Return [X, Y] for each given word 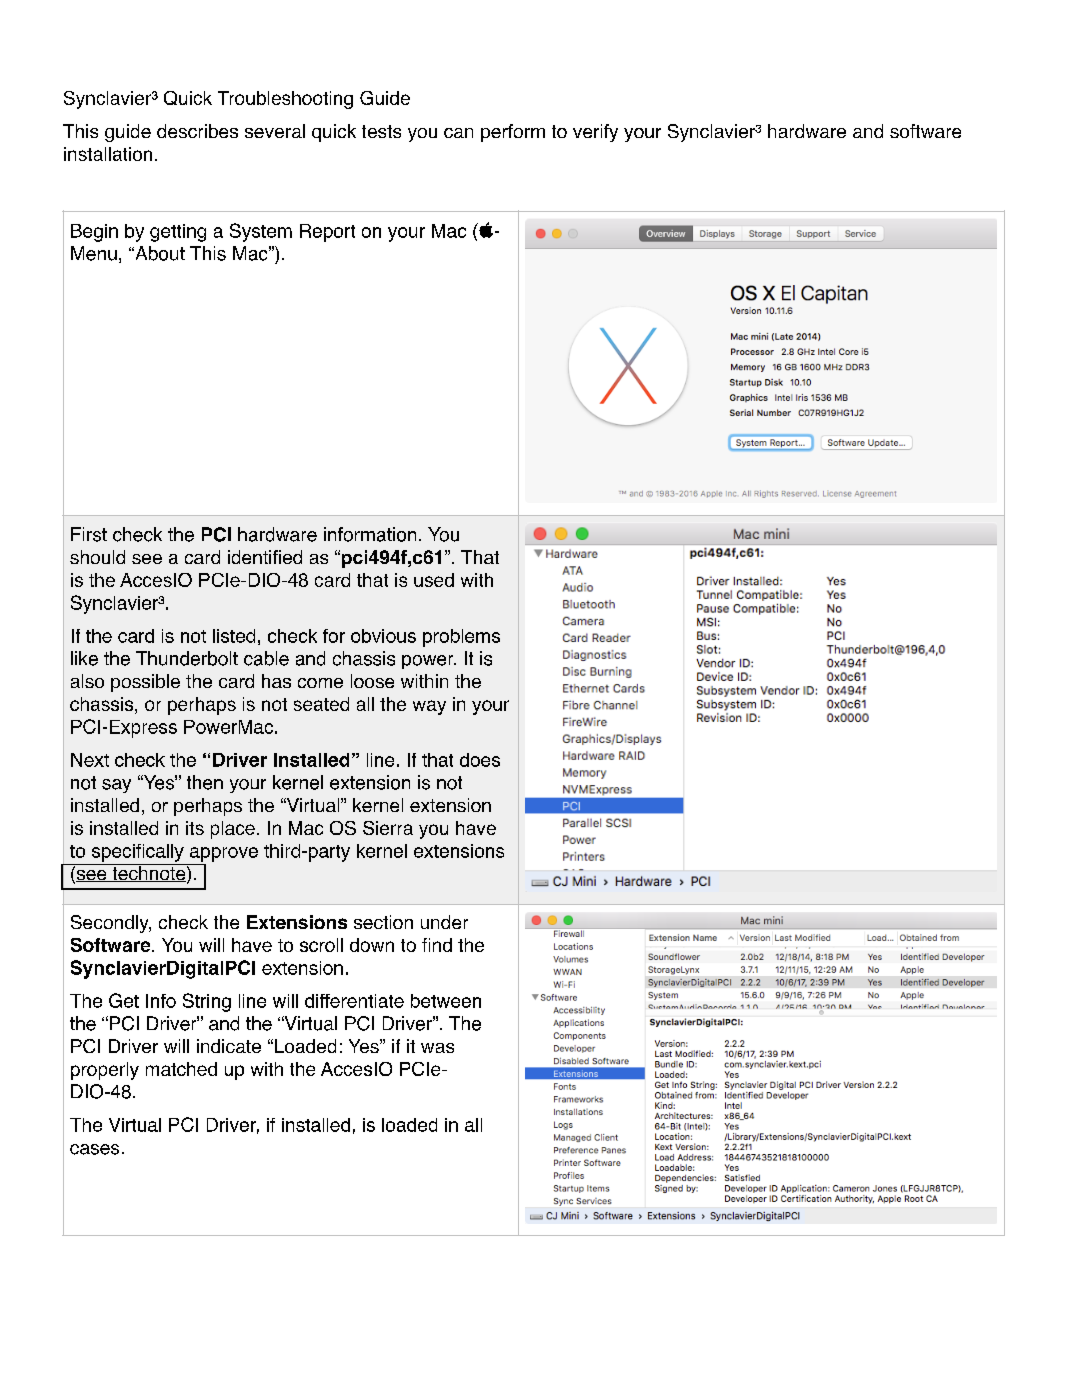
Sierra [388, 828]
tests [381, 131]
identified [265, 557]
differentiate [354, 1001]
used [434, 580]
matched [181, 1069]
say [116, 786]
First [89, 534]
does [480, 760]
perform [513, 133]
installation [108, 154]
